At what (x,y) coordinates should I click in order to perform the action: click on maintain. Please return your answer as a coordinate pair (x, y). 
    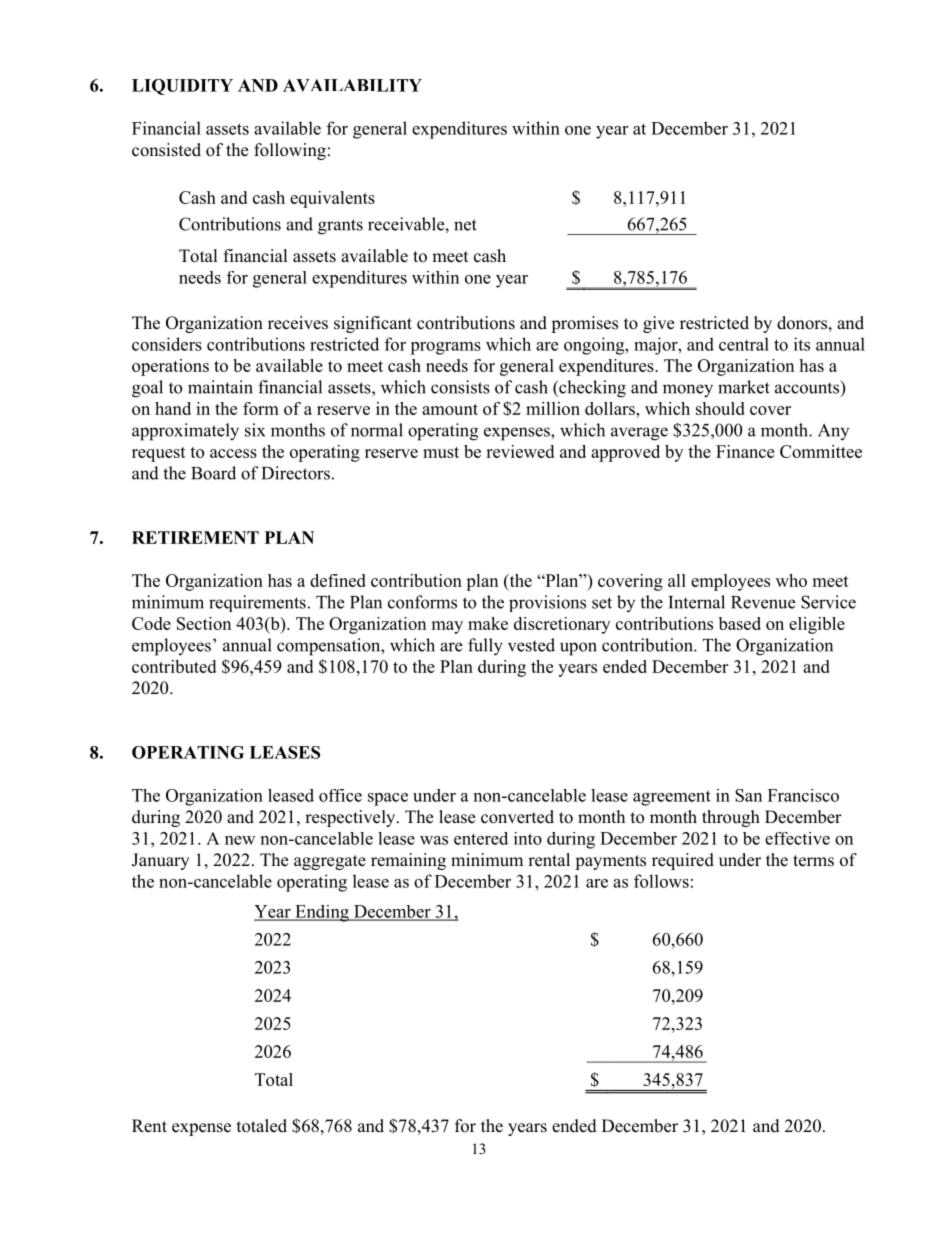
    Looking at the image, I should click on (220, 387).
